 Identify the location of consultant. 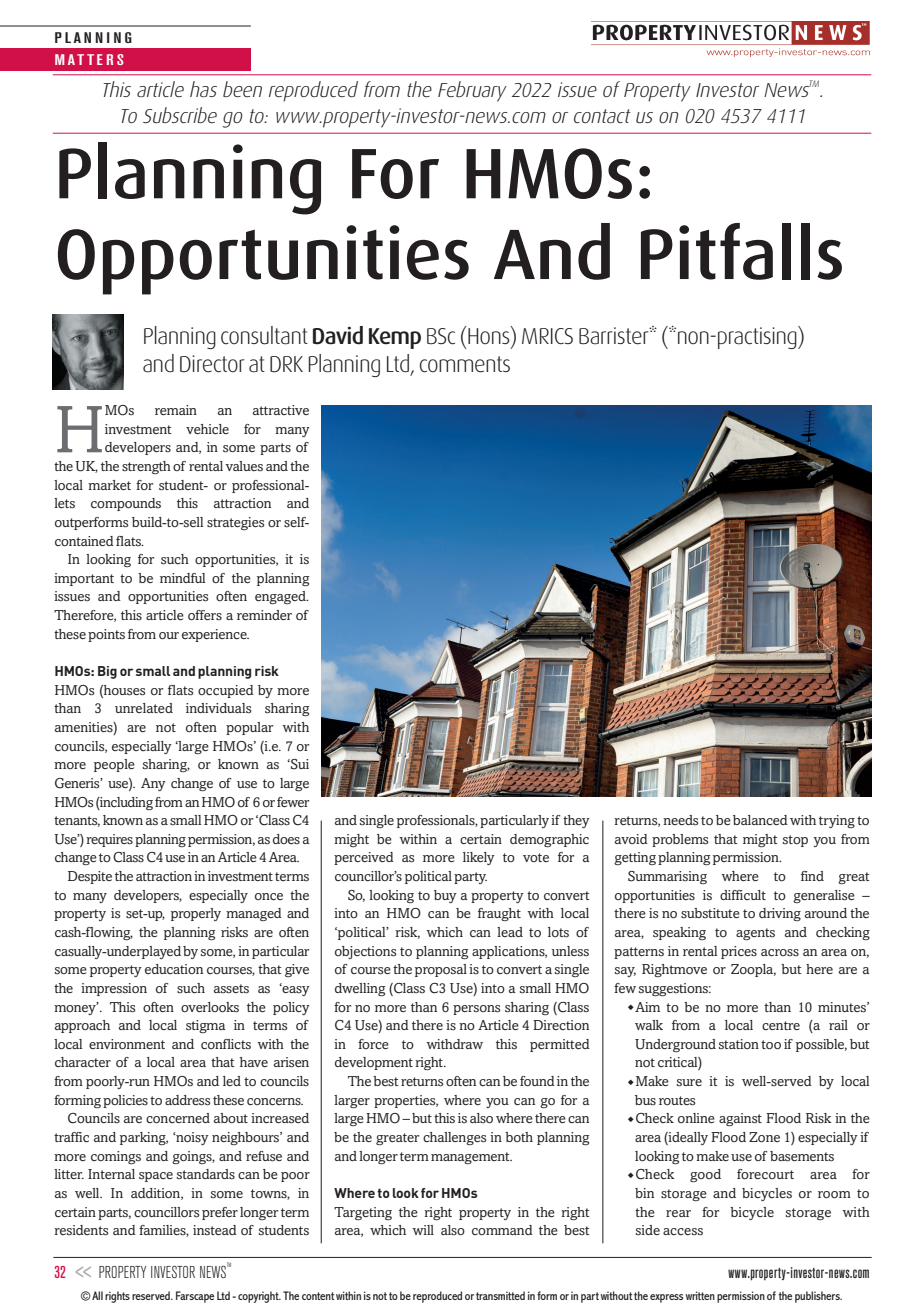
(264, 335).
